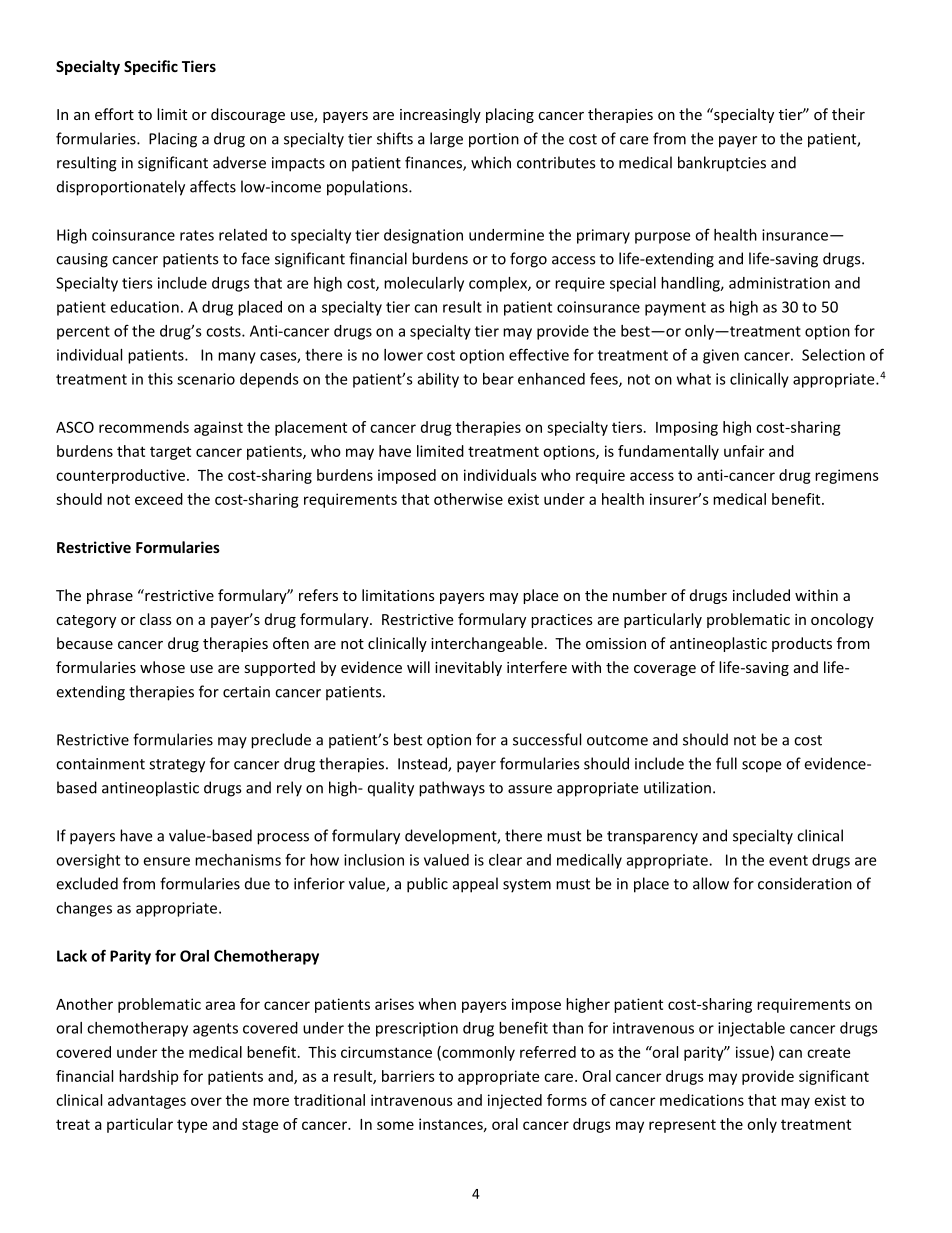 The height and width of the image is (1233, 952). I want to click on class, so click(156, 619).
